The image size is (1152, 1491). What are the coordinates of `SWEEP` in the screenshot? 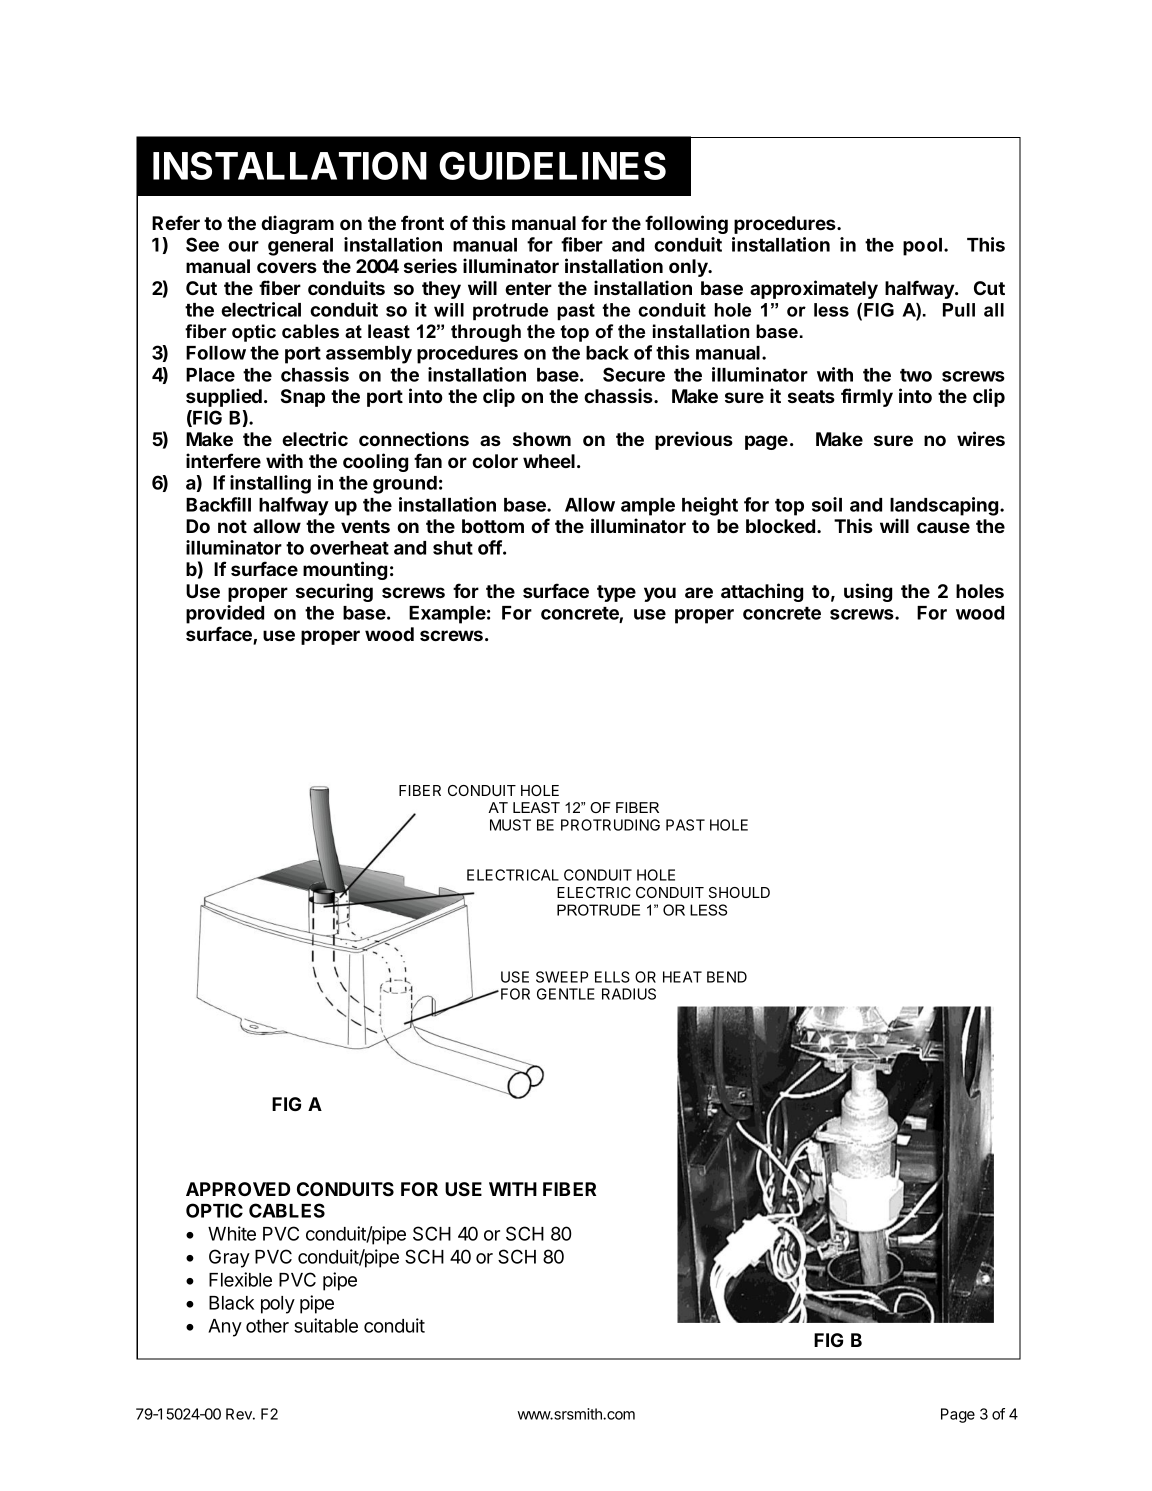 It's located at (562, 977).
